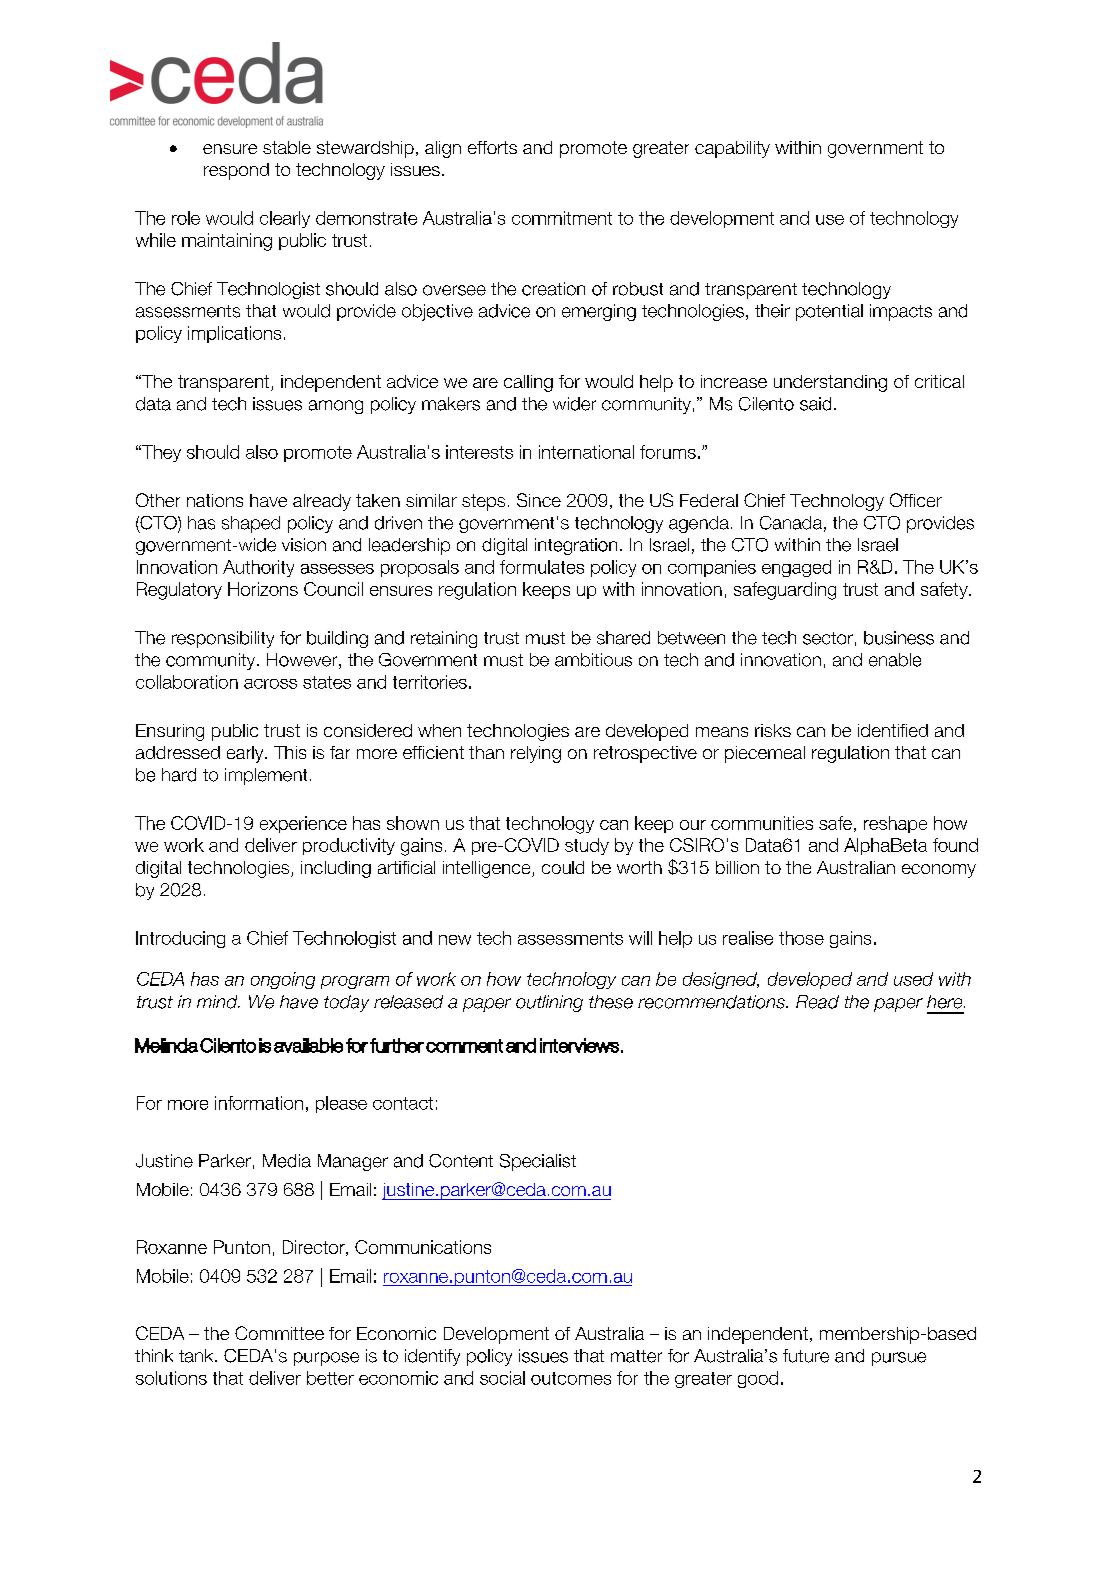 The height and width of the image is (1580, 1118). I want to click on available, so click(308, 1045).
